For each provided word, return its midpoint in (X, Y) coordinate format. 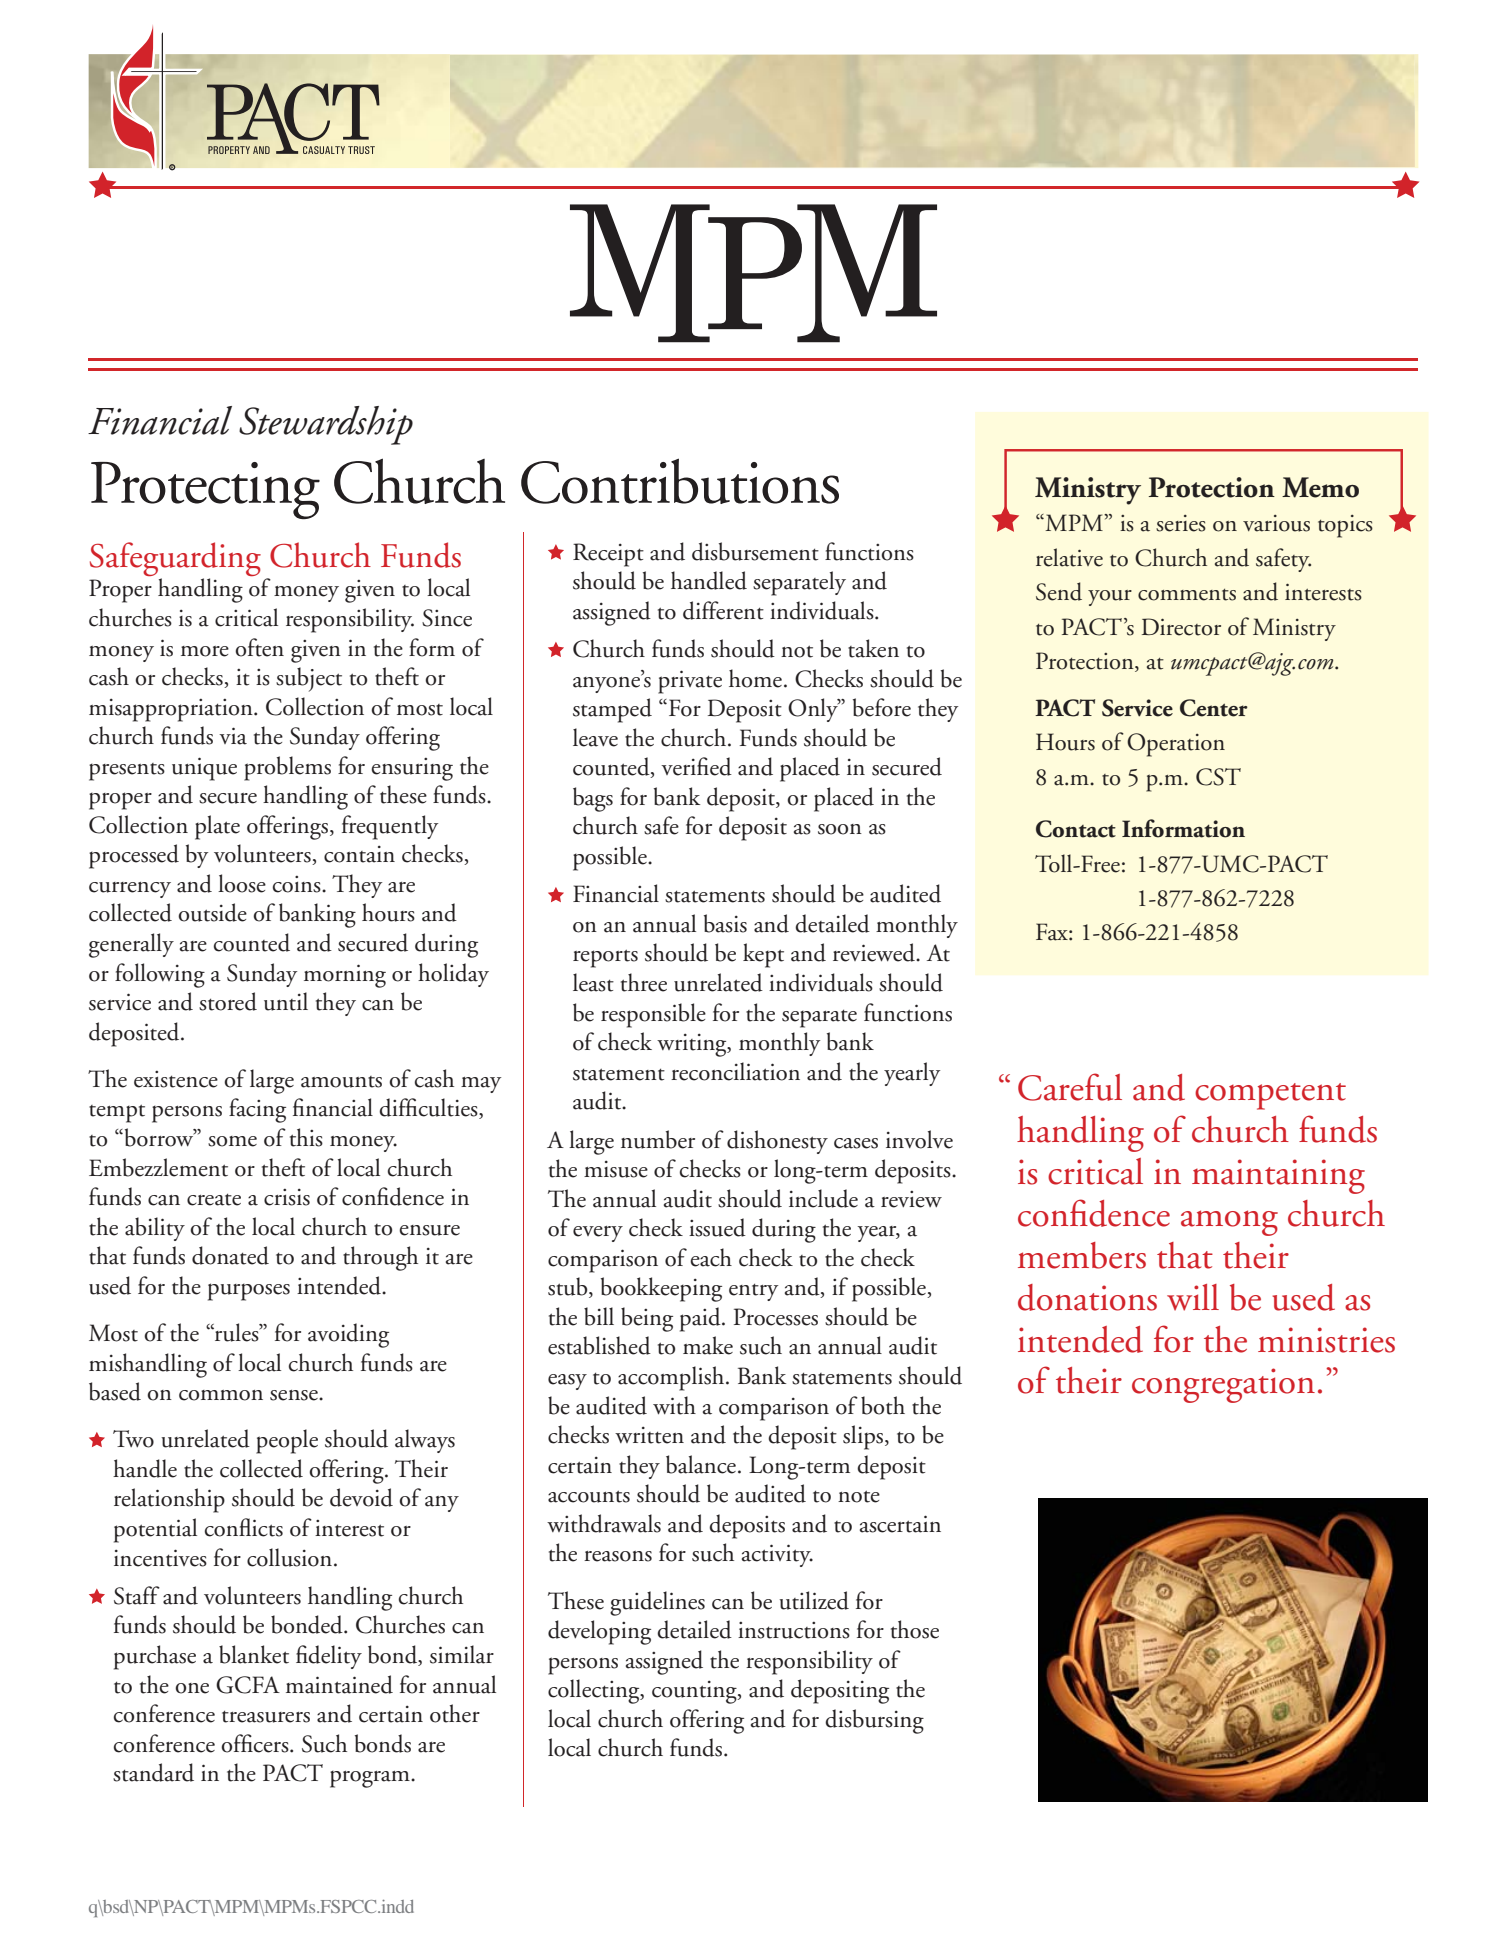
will (1193, 1297)
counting (695, 1692)
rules (237, 1332)
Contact (1076, 829)
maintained (339, 1684)
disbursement (755, 551)
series (1181, 523)
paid (701, 1319)
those (915, 1629)
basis (725, 923)
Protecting (205, 490)
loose (242, 883)
